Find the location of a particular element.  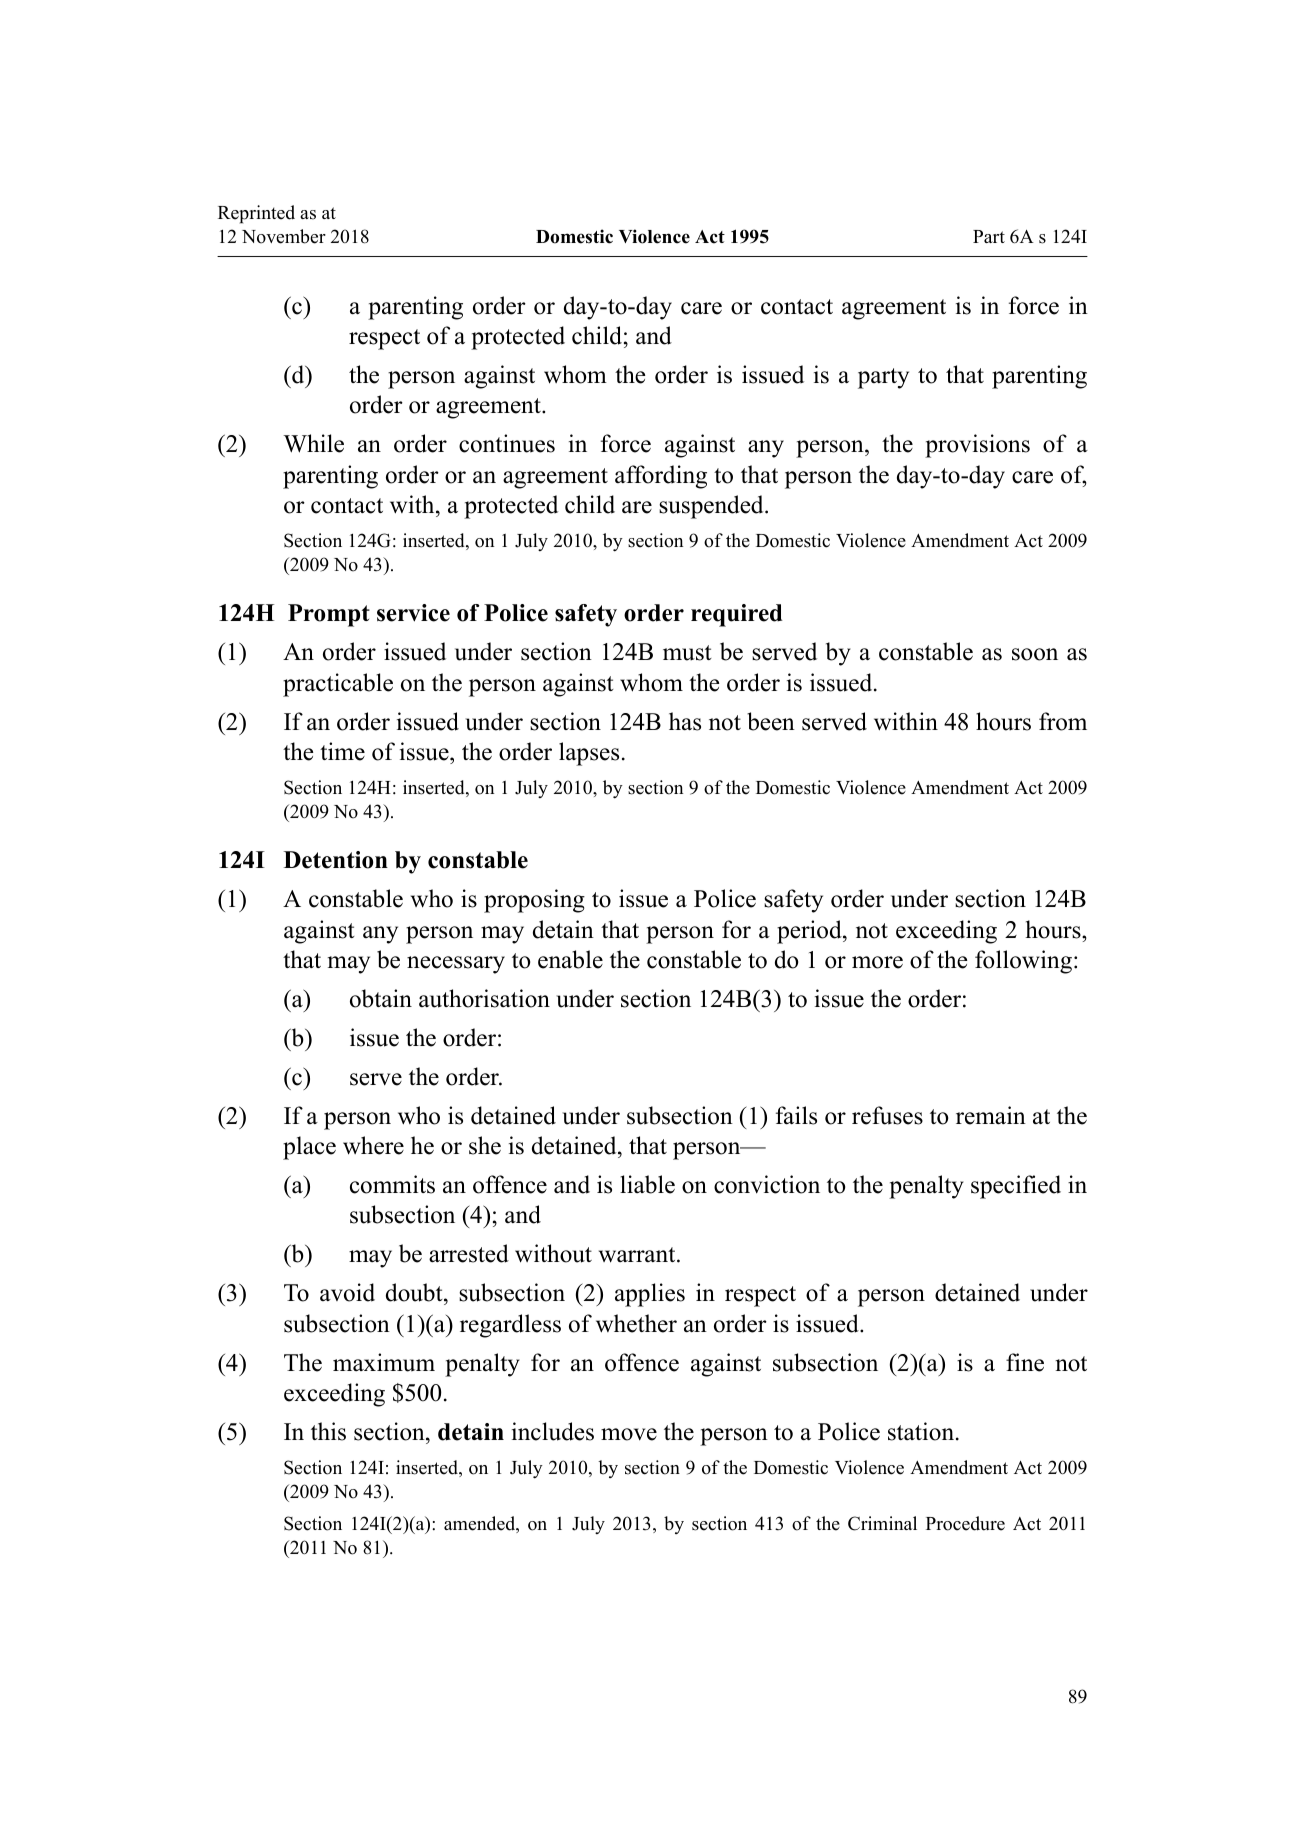

this is located at coordinates (328, 1431).
